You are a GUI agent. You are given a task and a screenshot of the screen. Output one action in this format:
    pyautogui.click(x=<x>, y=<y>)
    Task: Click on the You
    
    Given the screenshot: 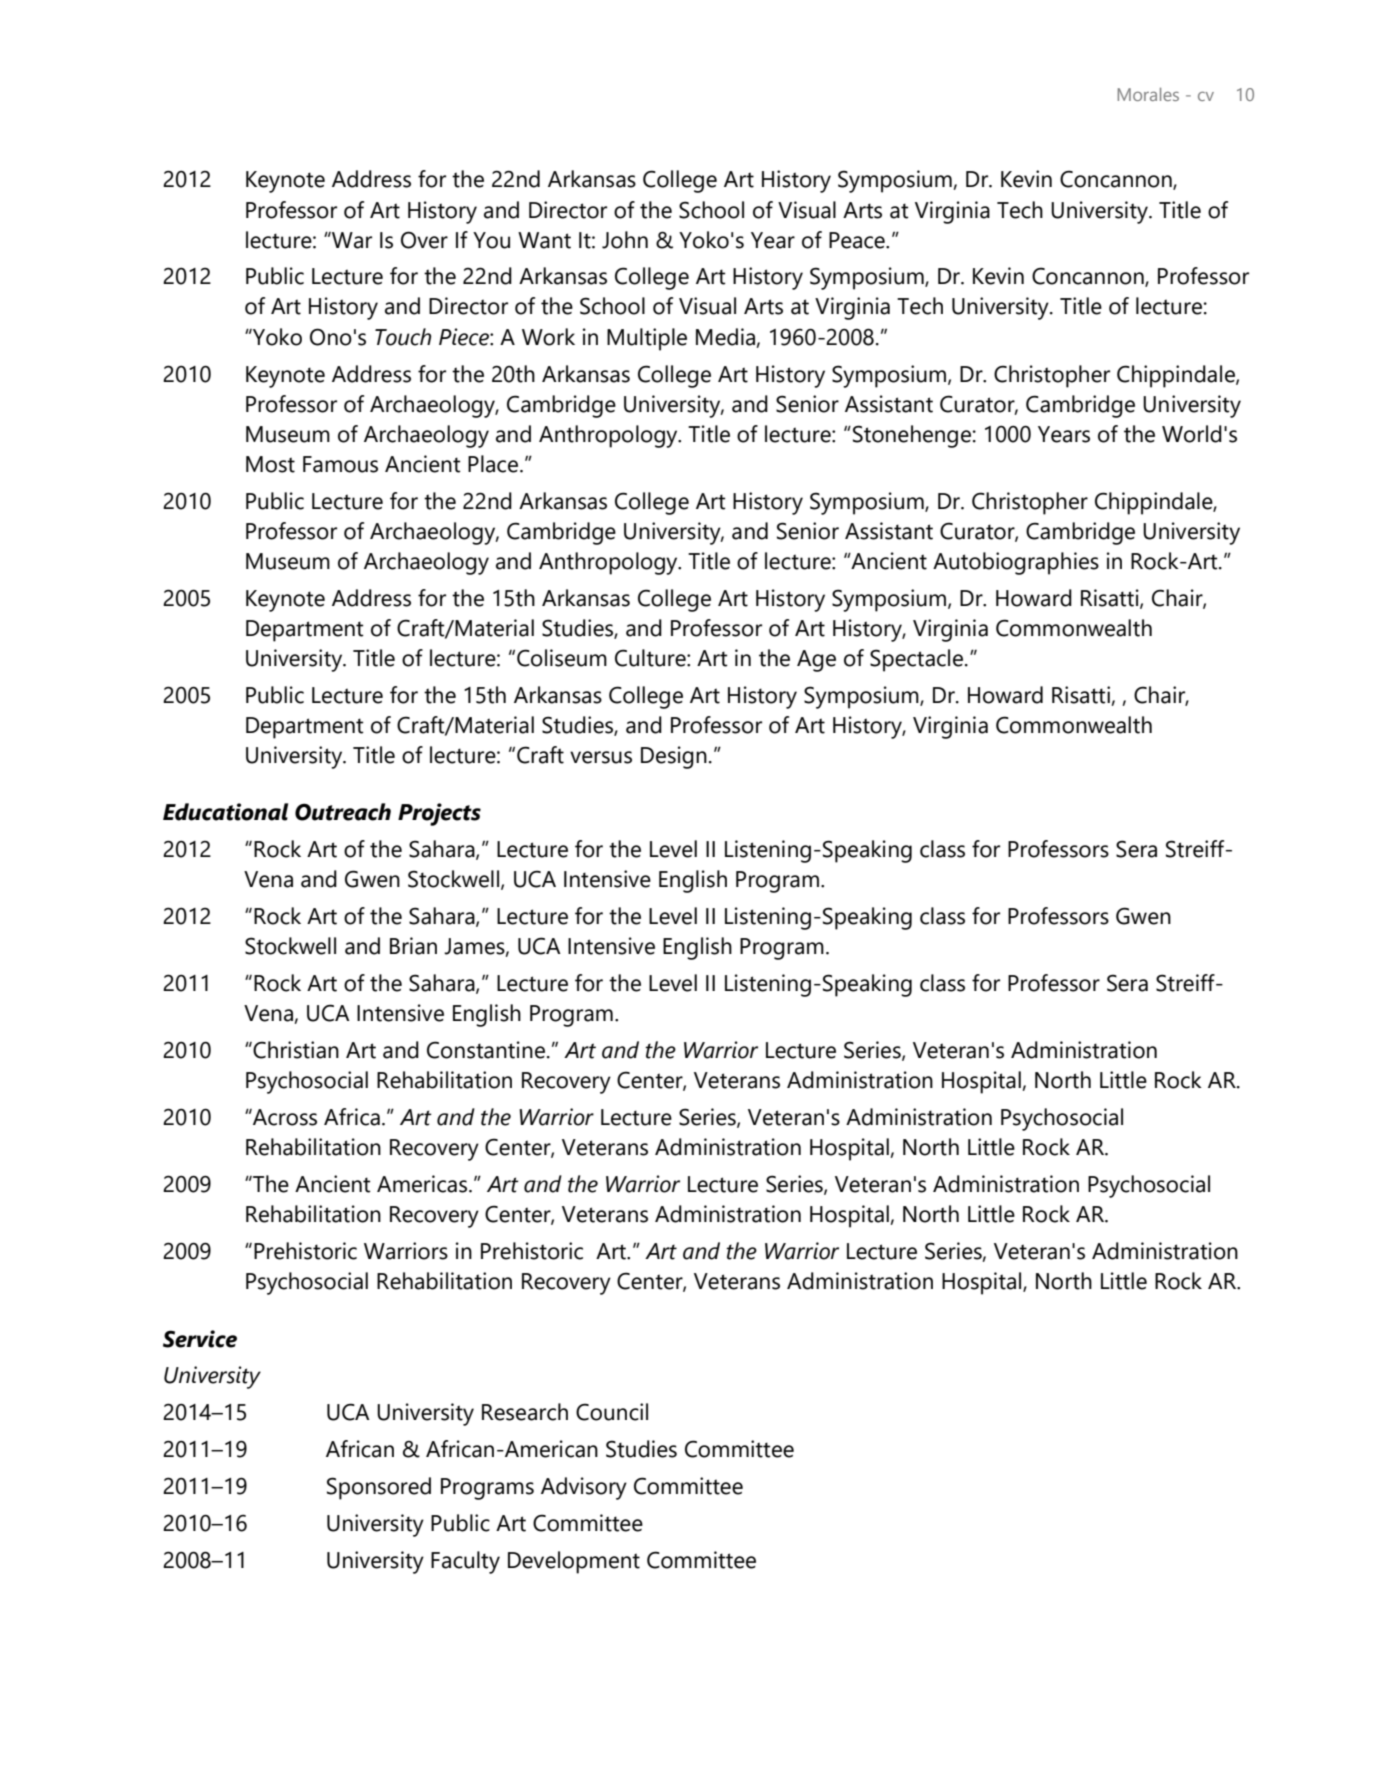 What is the action you would take?
    pyautogui.click(x=491, y=240)
